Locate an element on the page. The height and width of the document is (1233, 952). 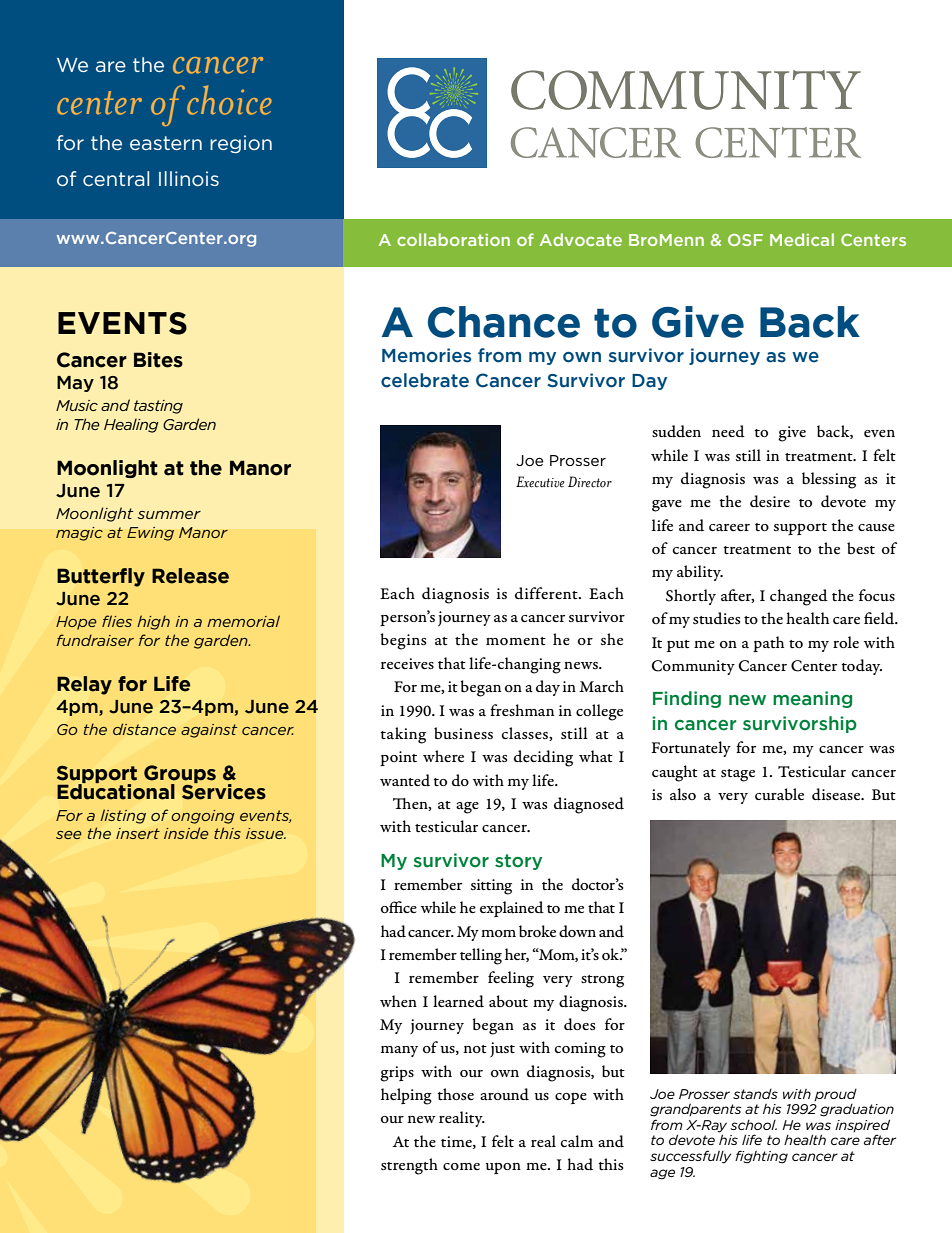
eastern is located at coordinates (166, 143).
